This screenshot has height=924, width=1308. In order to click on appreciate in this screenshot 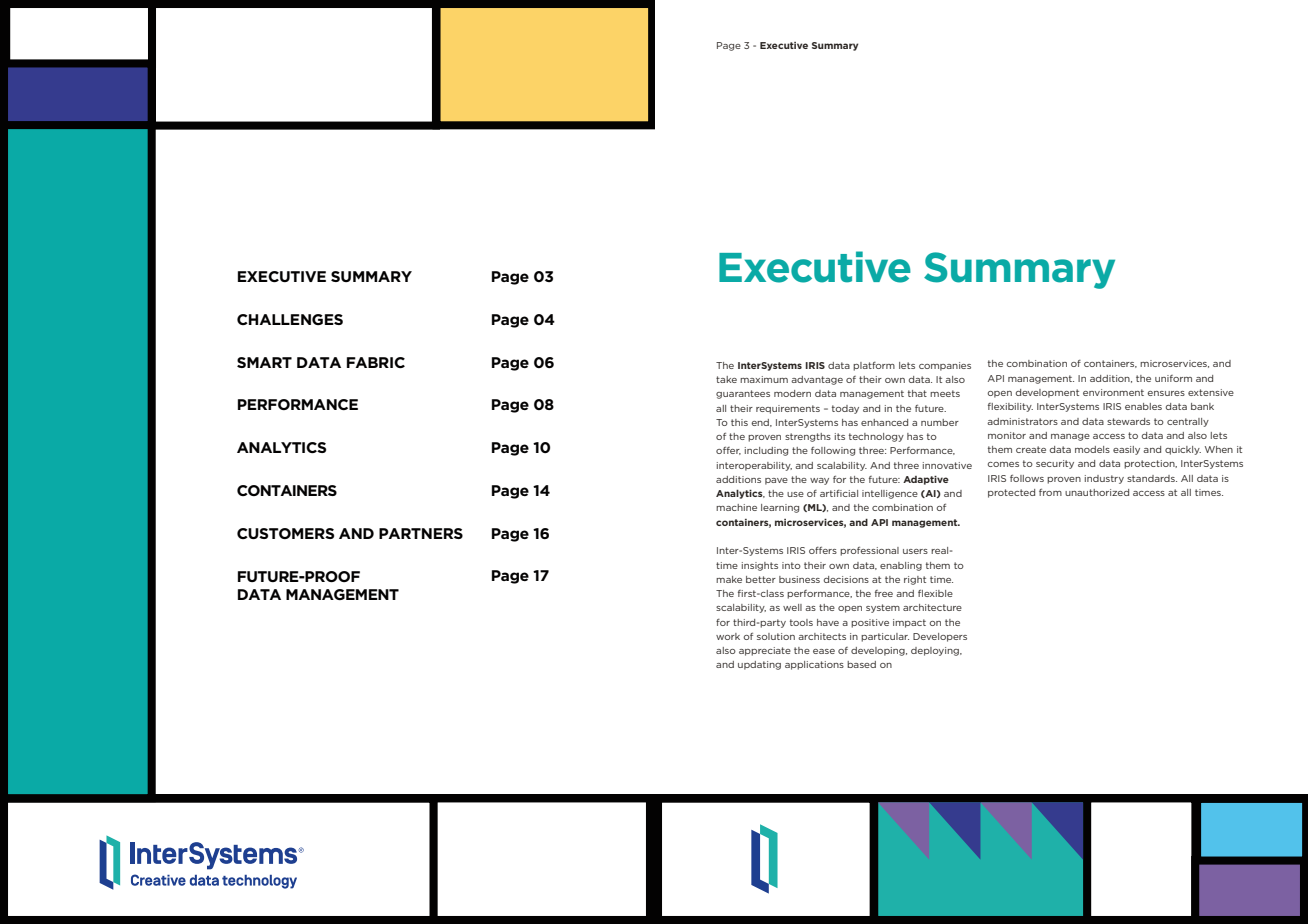, I will do `click(765, 651)`.
